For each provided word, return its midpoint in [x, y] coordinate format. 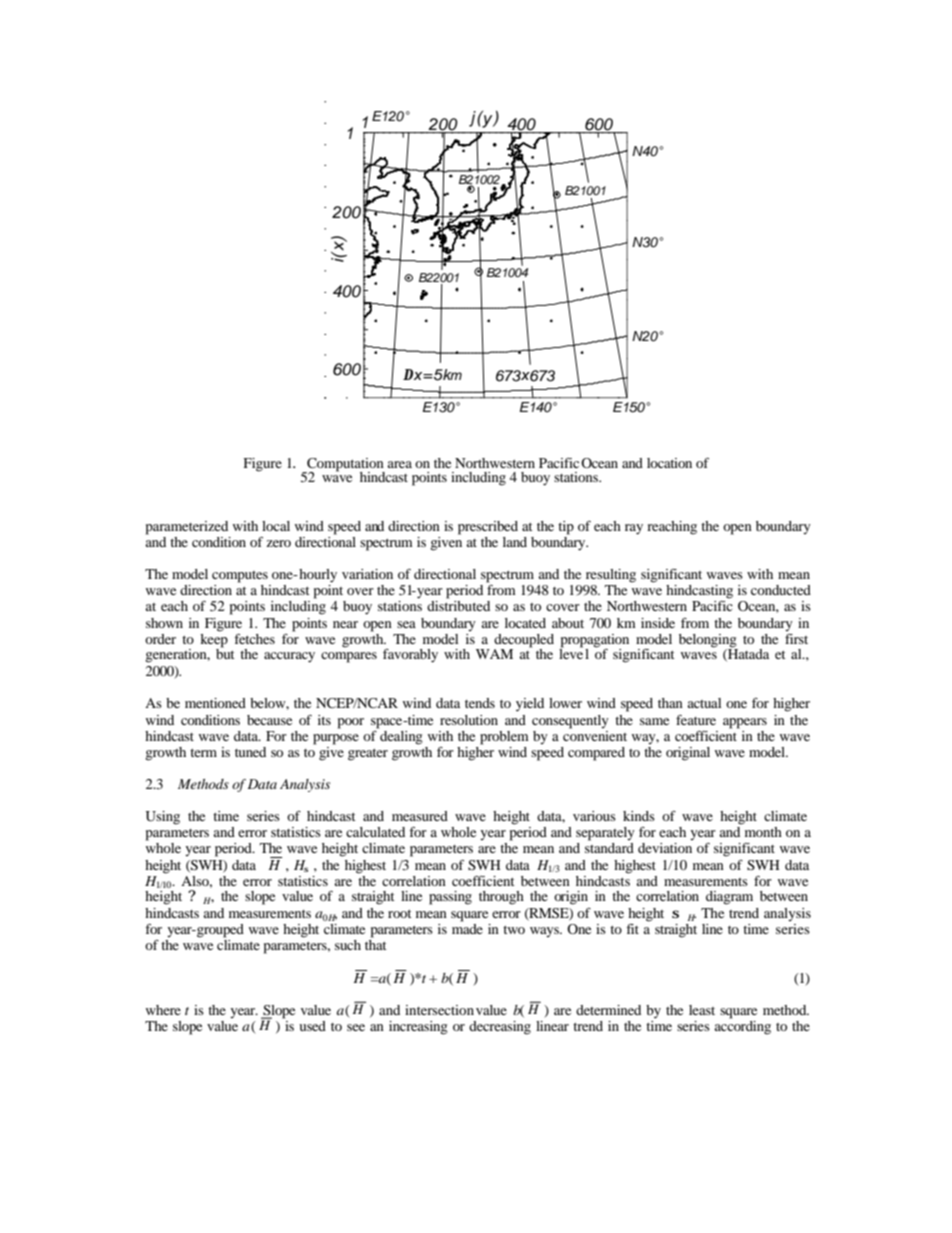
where [163, 1010]
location [669, 463]
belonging [708, 641]
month [763, 832]
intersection [439, 1010]
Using [163, 818]
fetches [254, 638]
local [276, 526]
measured [420, 816]
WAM [494, 654]
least [702, 1010]
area [399, 464]
